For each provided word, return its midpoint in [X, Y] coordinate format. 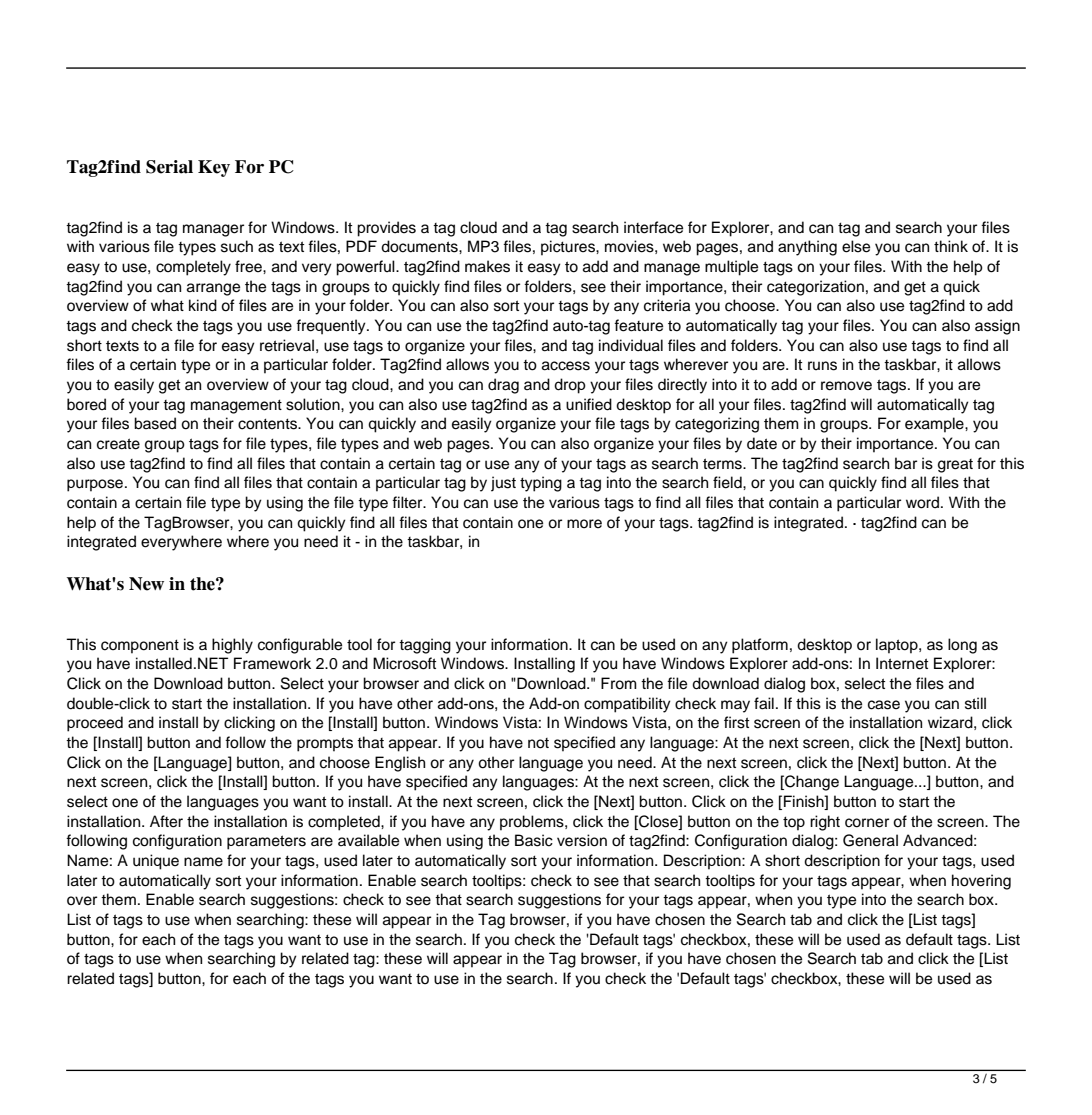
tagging [425, 646]
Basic [534, 840]
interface [653, 227]
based [155, 423]
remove [846, 386]
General [870, 840]
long [962, 646]
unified [589, 404]
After [166, 821]
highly [232, 646]
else [856, 246]
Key [214, 168]
